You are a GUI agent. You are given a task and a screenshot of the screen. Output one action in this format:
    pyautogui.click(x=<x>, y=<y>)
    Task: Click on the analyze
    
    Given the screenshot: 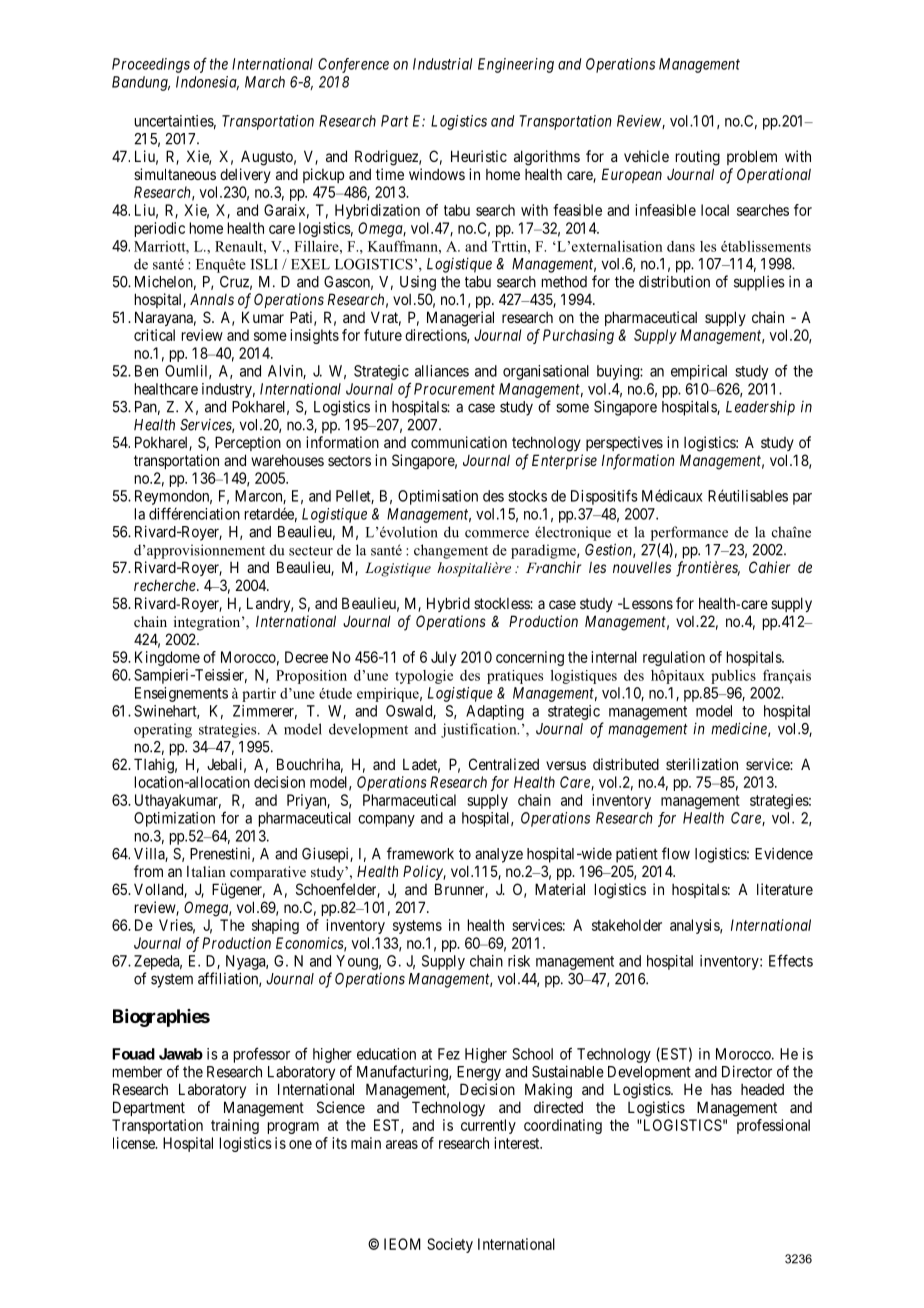 What is the action you would take?
    pyautogui.click(x=499, y=855)
